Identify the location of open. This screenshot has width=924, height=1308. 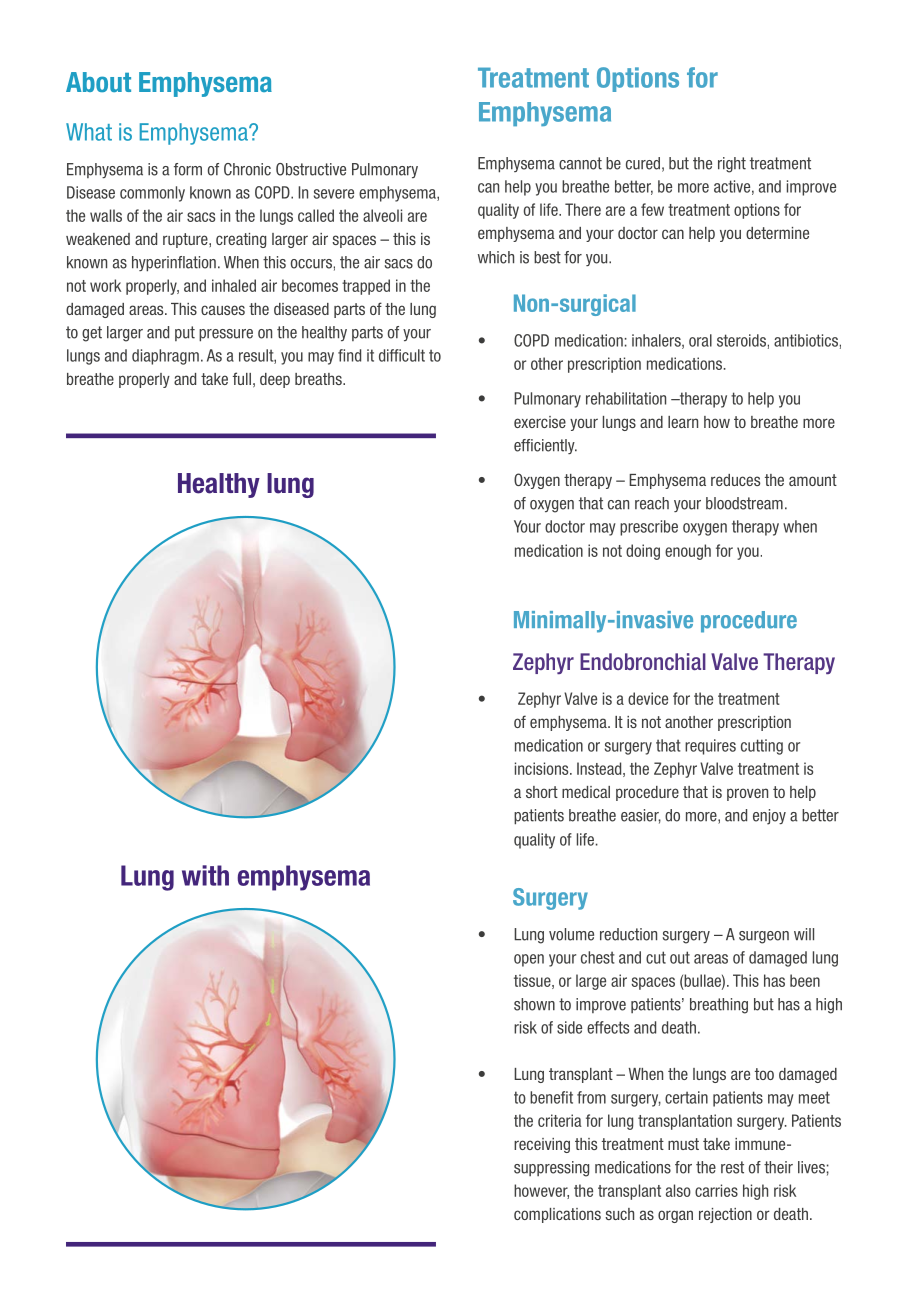
(529, 960).
